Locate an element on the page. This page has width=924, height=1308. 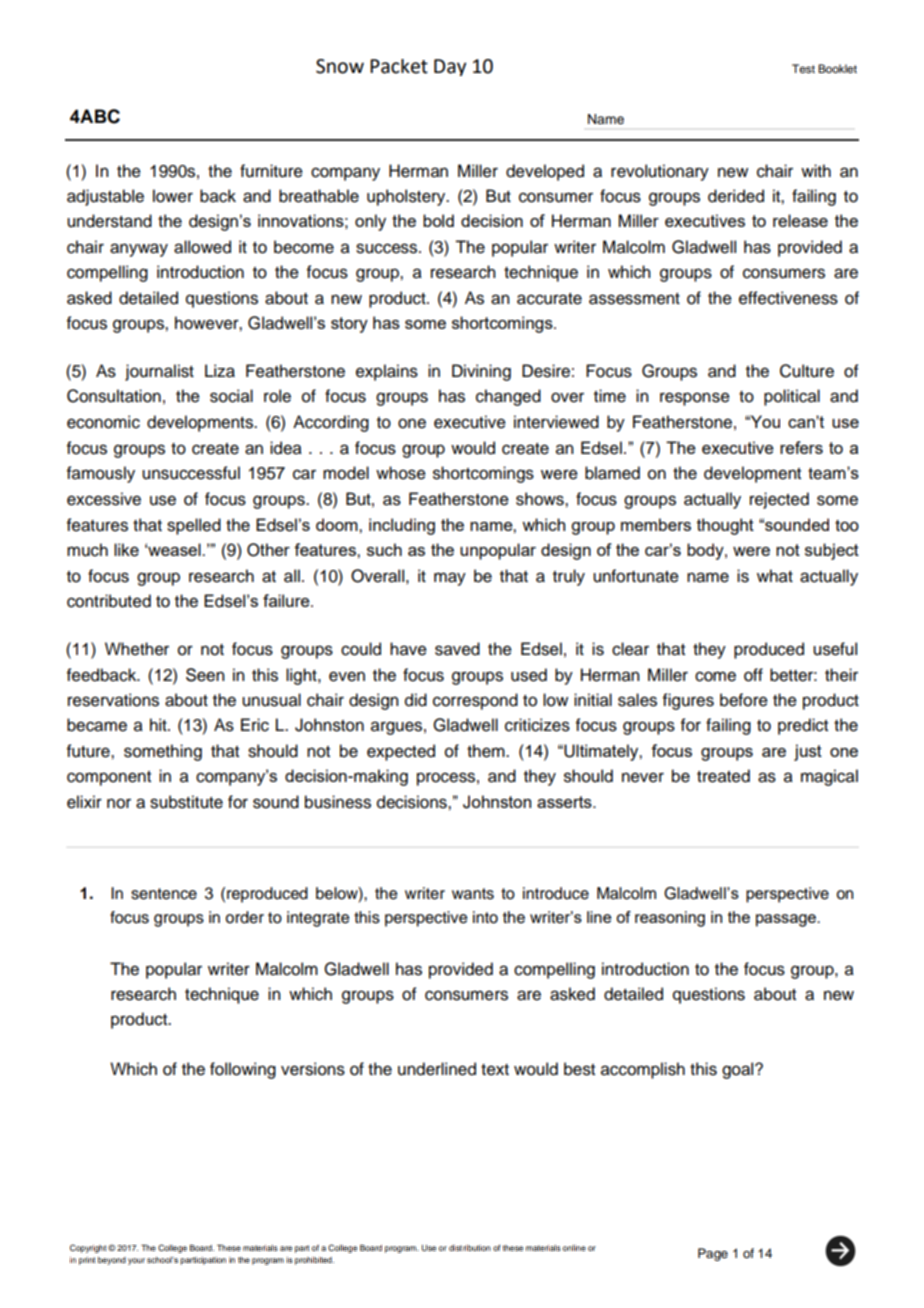
whose is located at coordinates (401, 473).
